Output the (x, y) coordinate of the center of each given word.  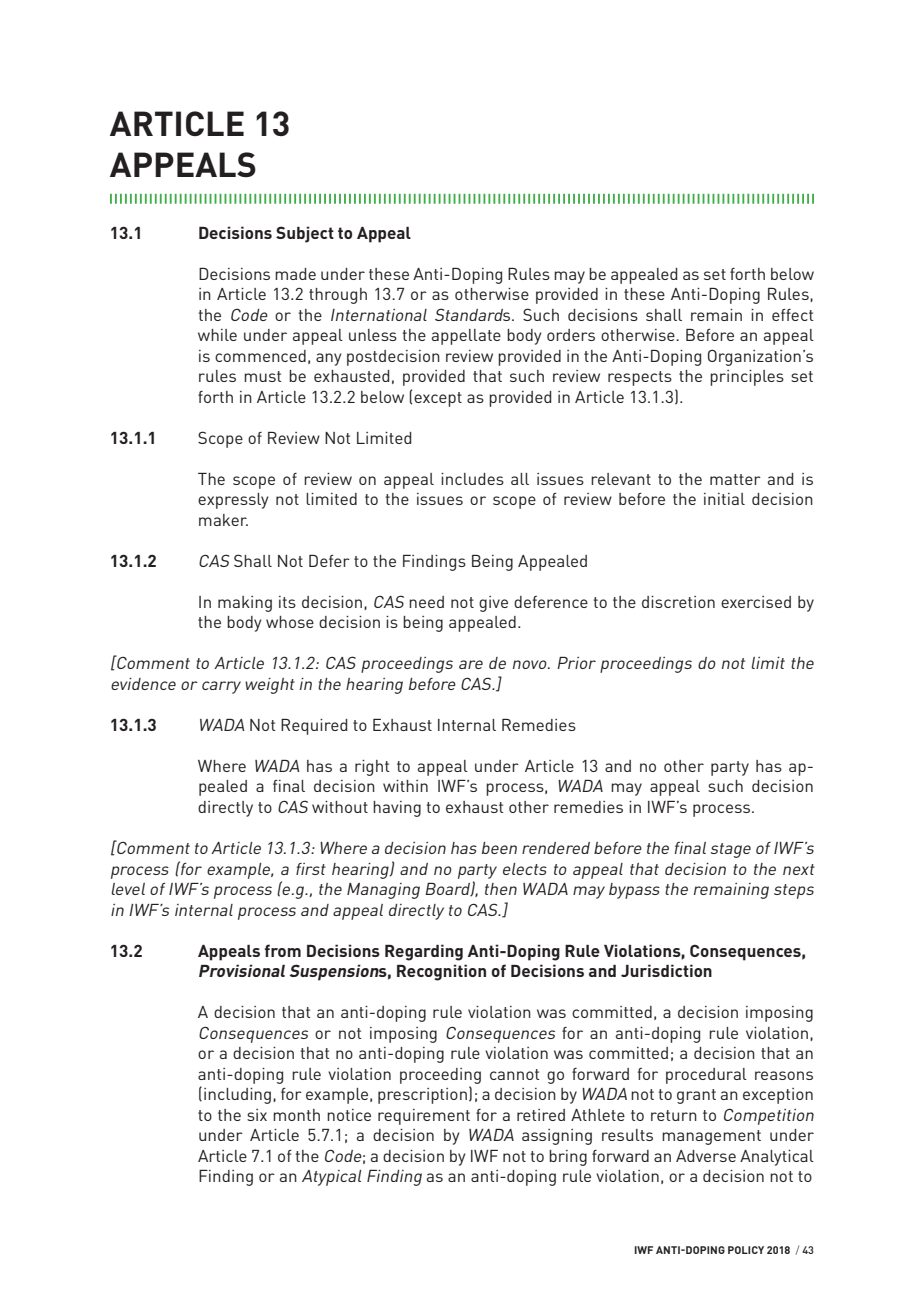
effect (793, 315)
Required (314, 727)
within (405, 786)
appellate (466, 337)
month (296, 1115)
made (295, 274)
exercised (756, 602)
